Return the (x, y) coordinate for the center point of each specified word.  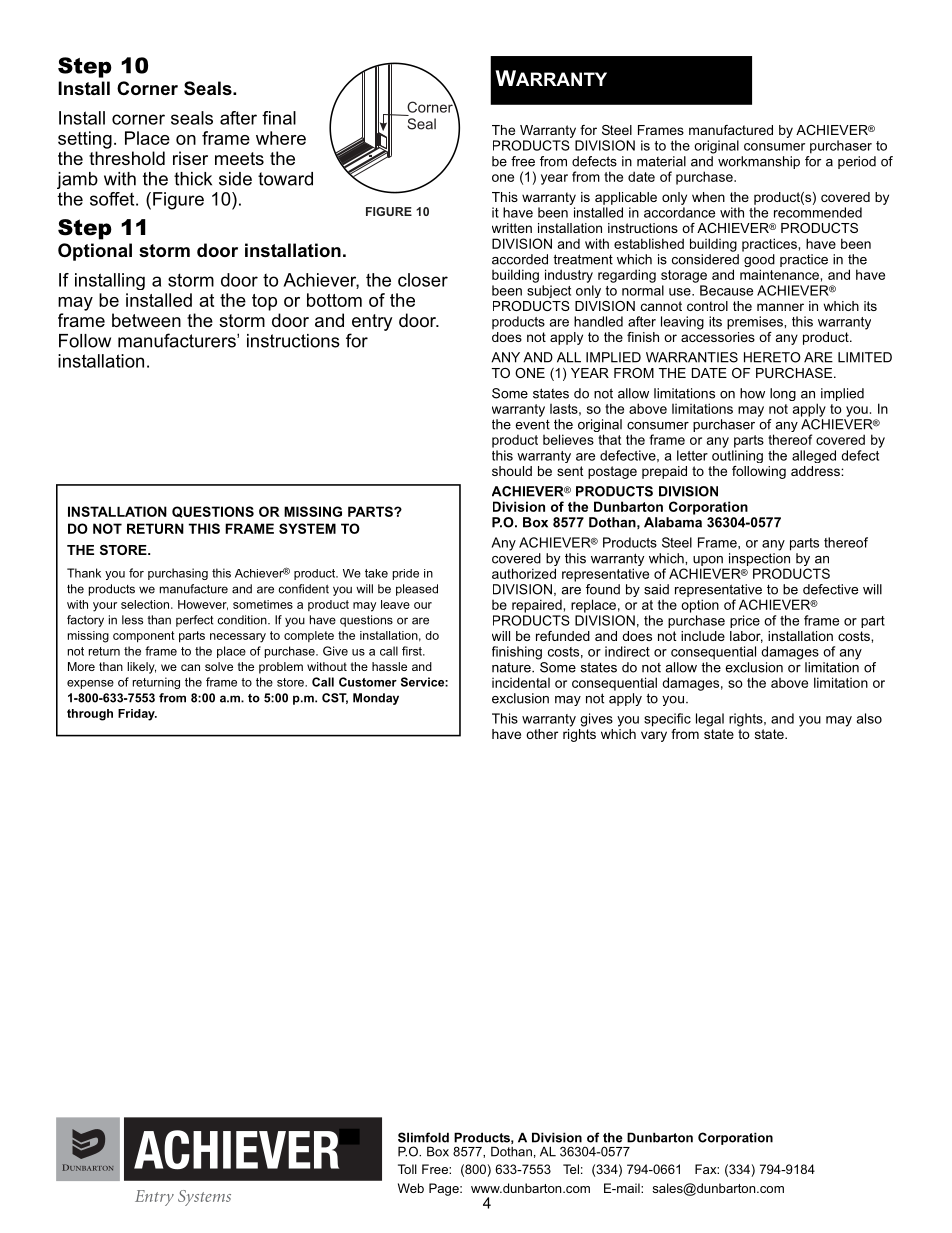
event (532, 424)
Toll (407, 1169)
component (144, 637)
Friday (137, 715)
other (542, 734)
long (783, 394)
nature (512, 668)
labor (746, 637)
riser (190, 158)
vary (654, 736)
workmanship (759, 162)
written (512, 228)
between (146, 320)
